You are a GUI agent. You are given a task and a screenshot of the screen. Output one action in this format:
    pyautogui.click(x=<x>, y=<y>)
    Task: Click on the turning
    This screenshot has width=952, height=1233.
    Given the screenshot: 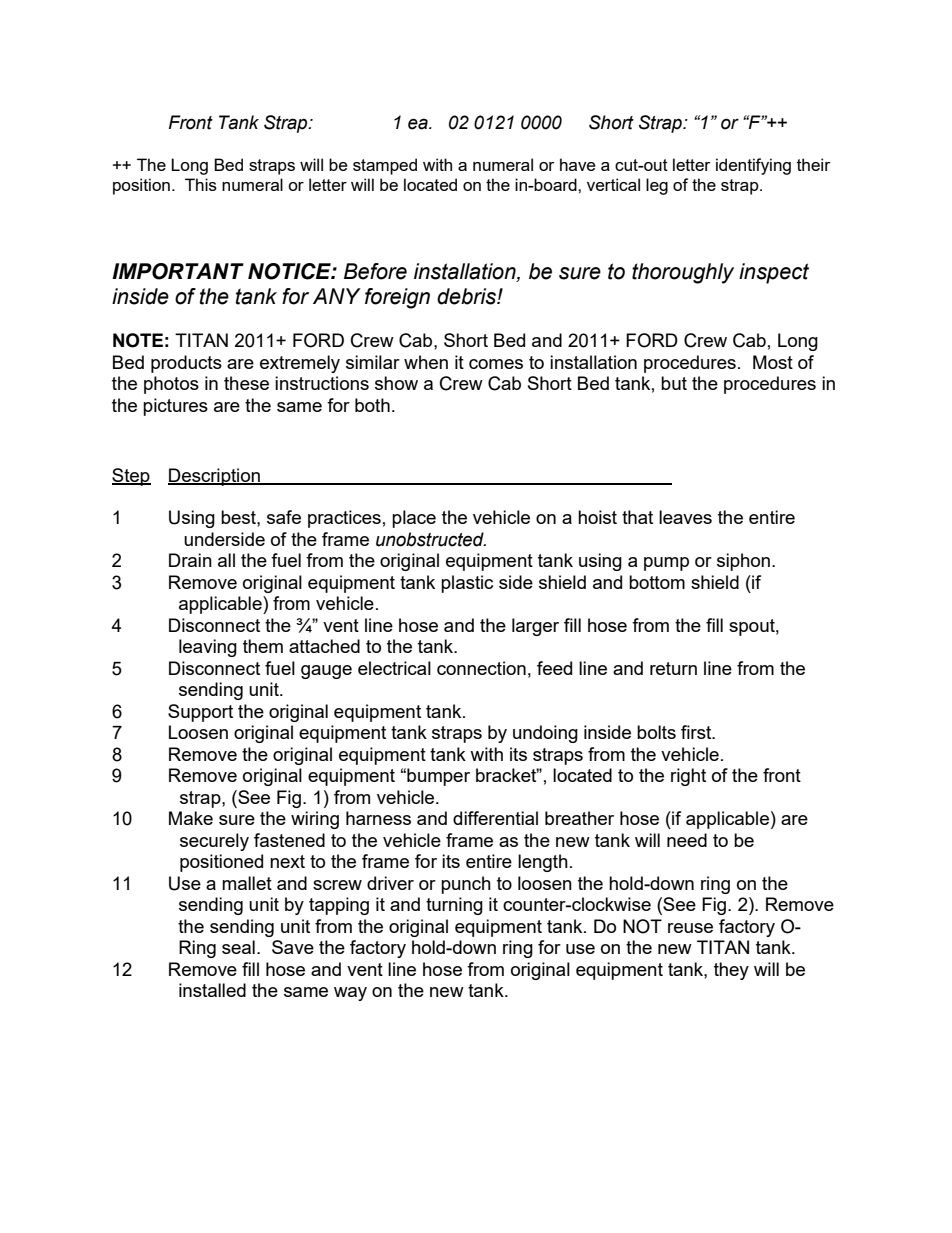 What is the action you would take?
    pyautogui.click(x=454, y=906)
